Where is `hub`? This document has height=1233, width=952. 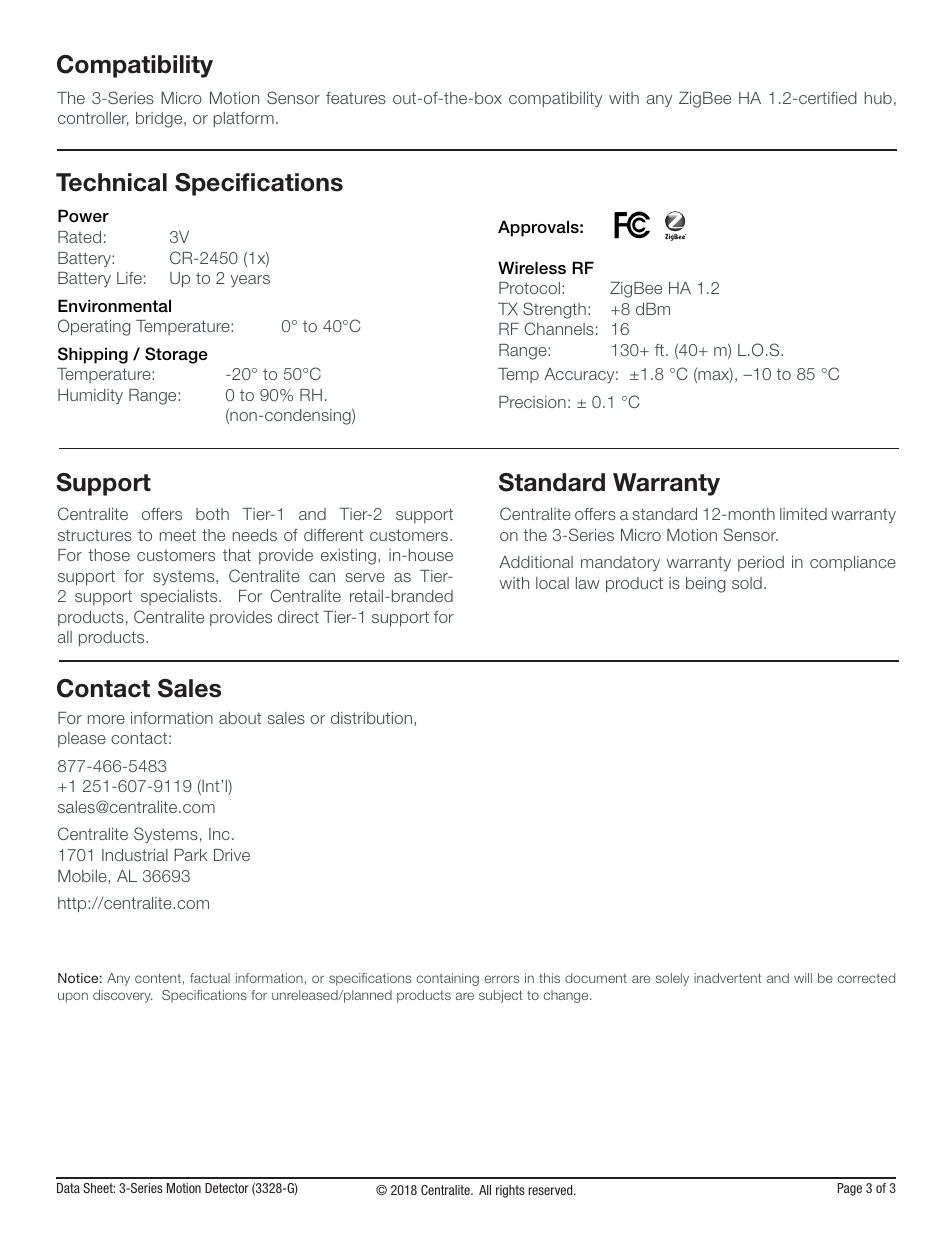
hub is located at coordinates (878, 98).
